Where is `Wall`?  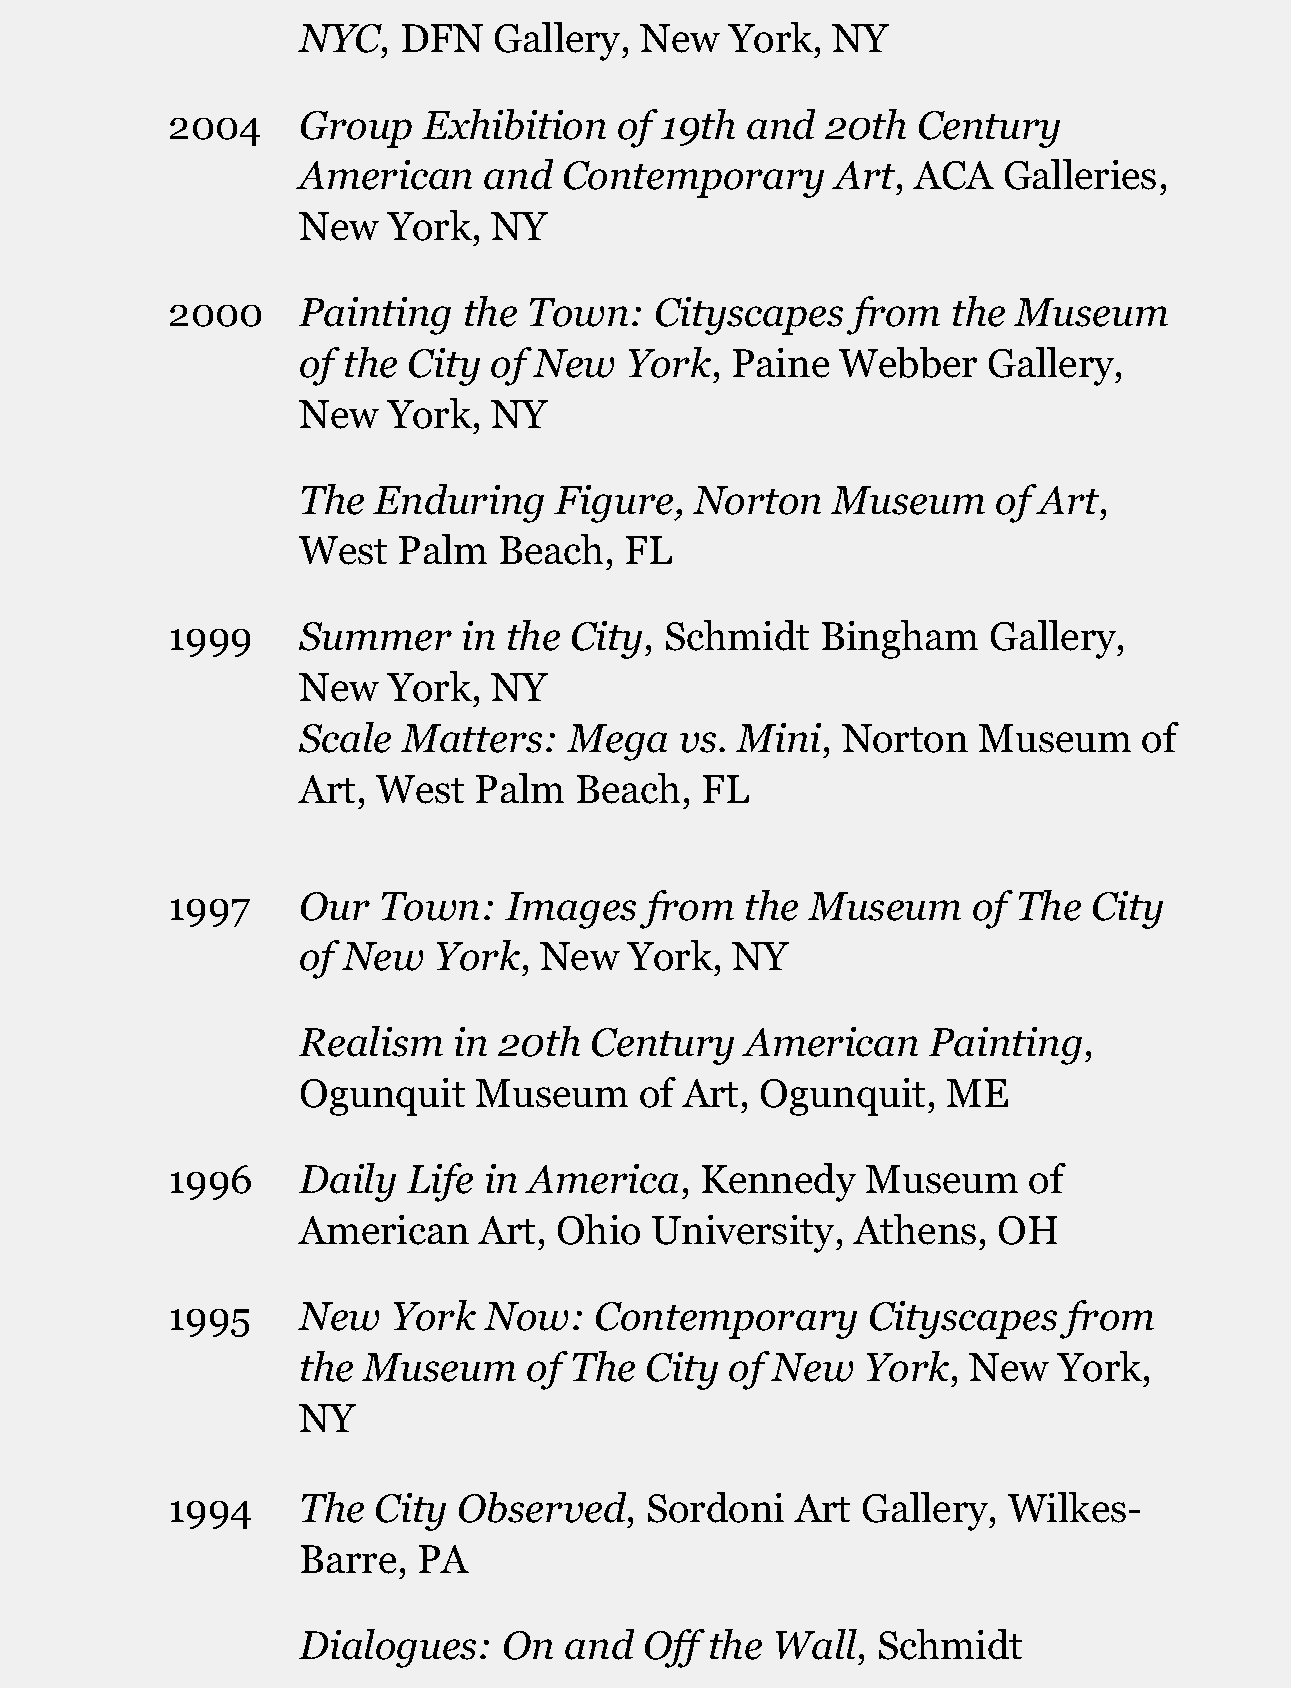 Wall is located at coordinates (818, 1644).
